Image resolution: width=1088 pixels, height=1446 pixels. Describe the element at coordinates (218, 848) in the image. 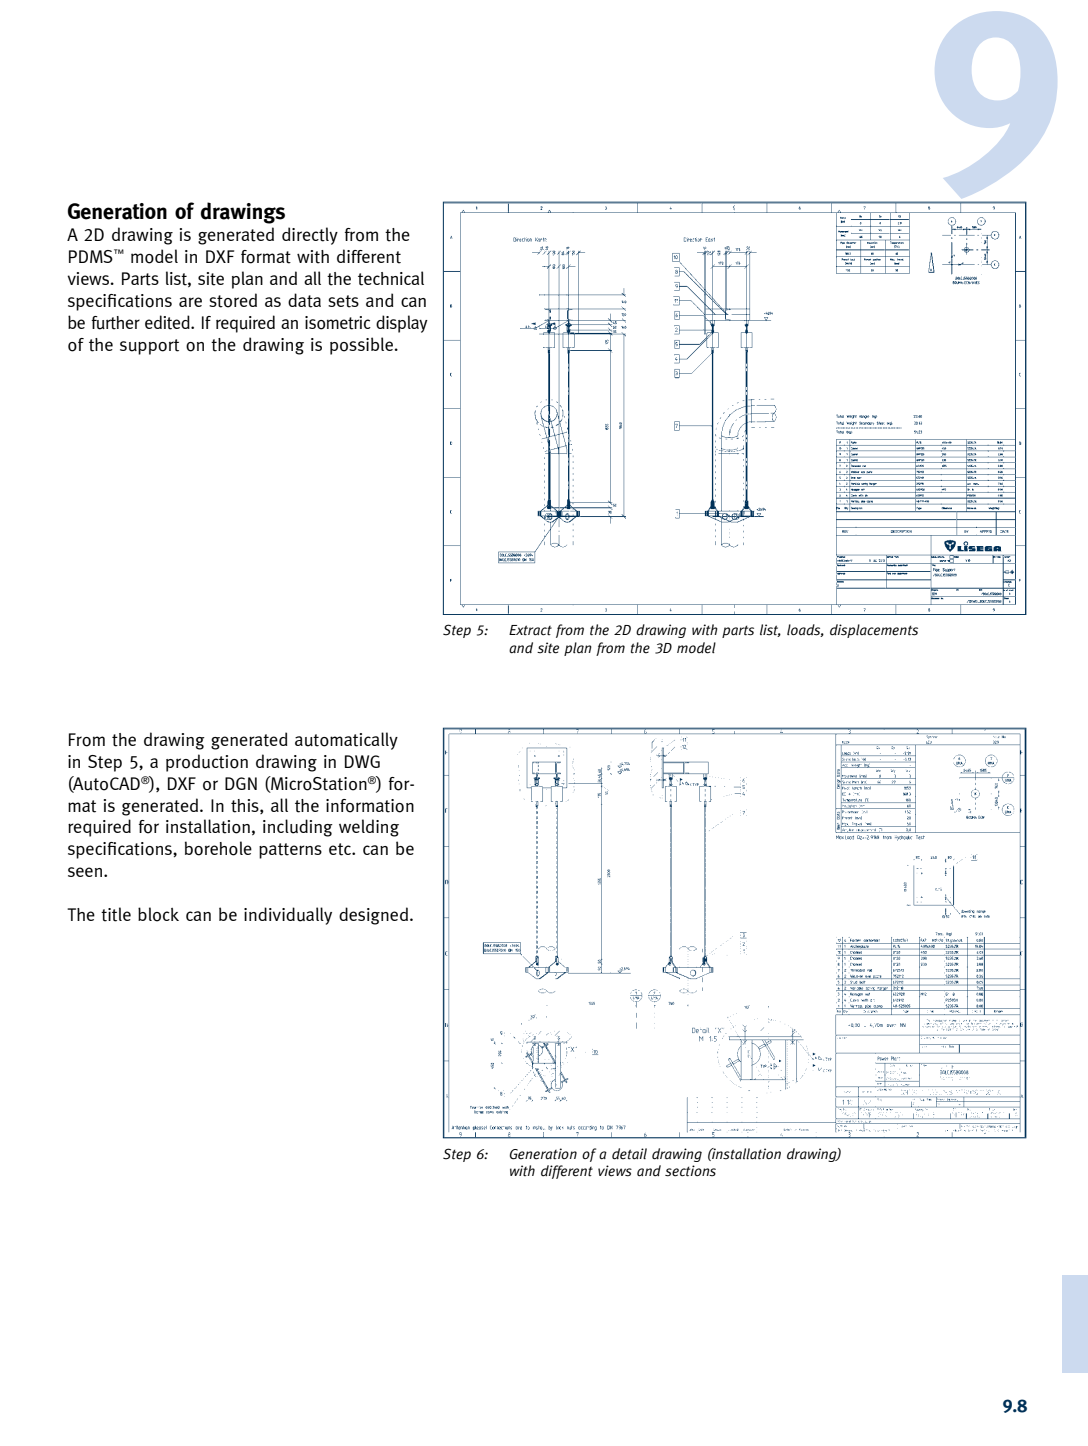

I see `borehole` at that location.
